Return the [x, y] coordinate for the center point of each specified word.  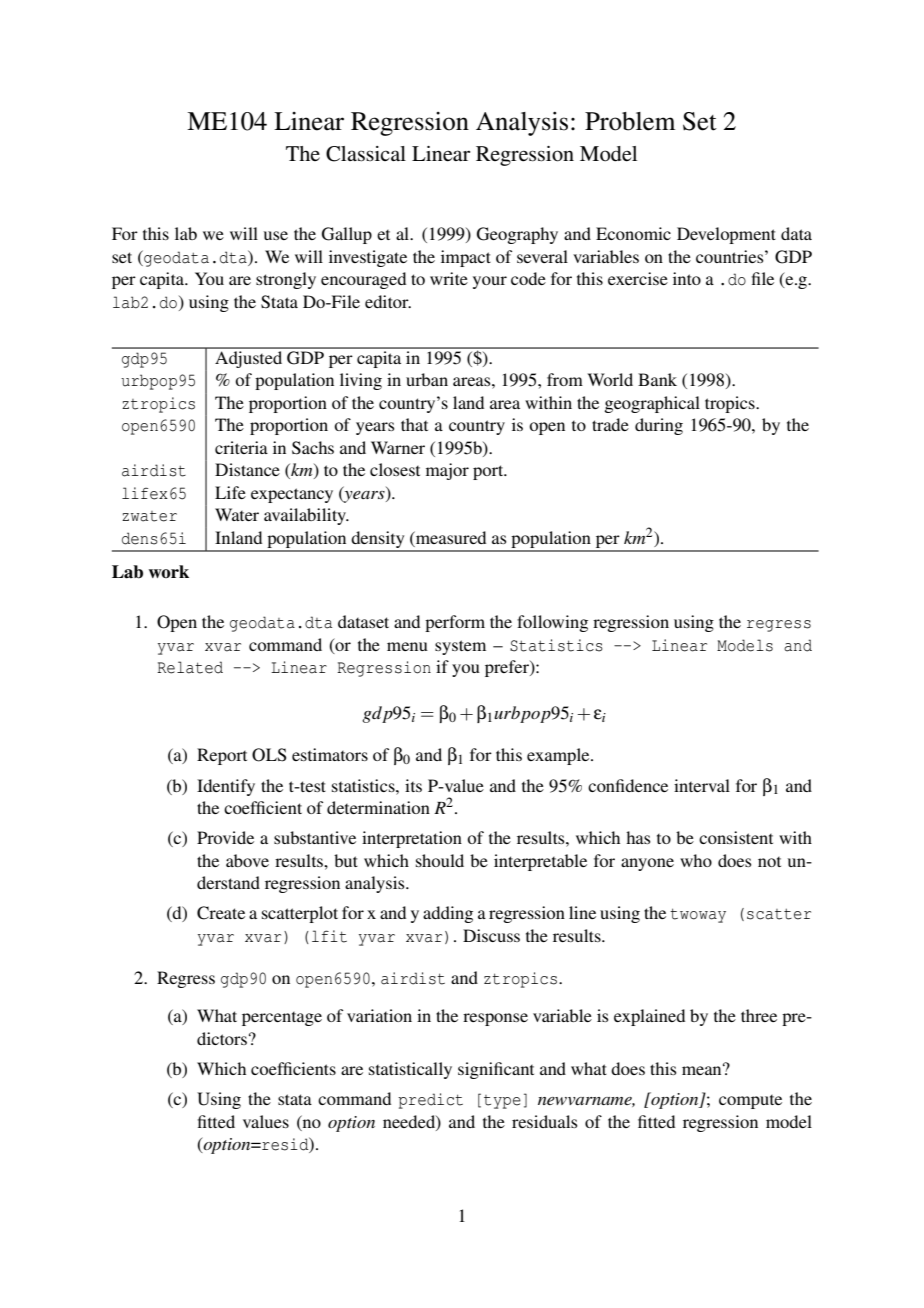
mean [703, 1069]
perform [455, 623]
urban [427, 379]
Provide [225, 837]
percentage [282, 1019]
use [276, 235]
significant [496, 1070]
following [552, 623]
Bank [657, 379]
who [696, 860]
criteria [241, 447]
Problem [630, 121]
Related [190, 667]
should [440, 860]
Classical [366, 154]
